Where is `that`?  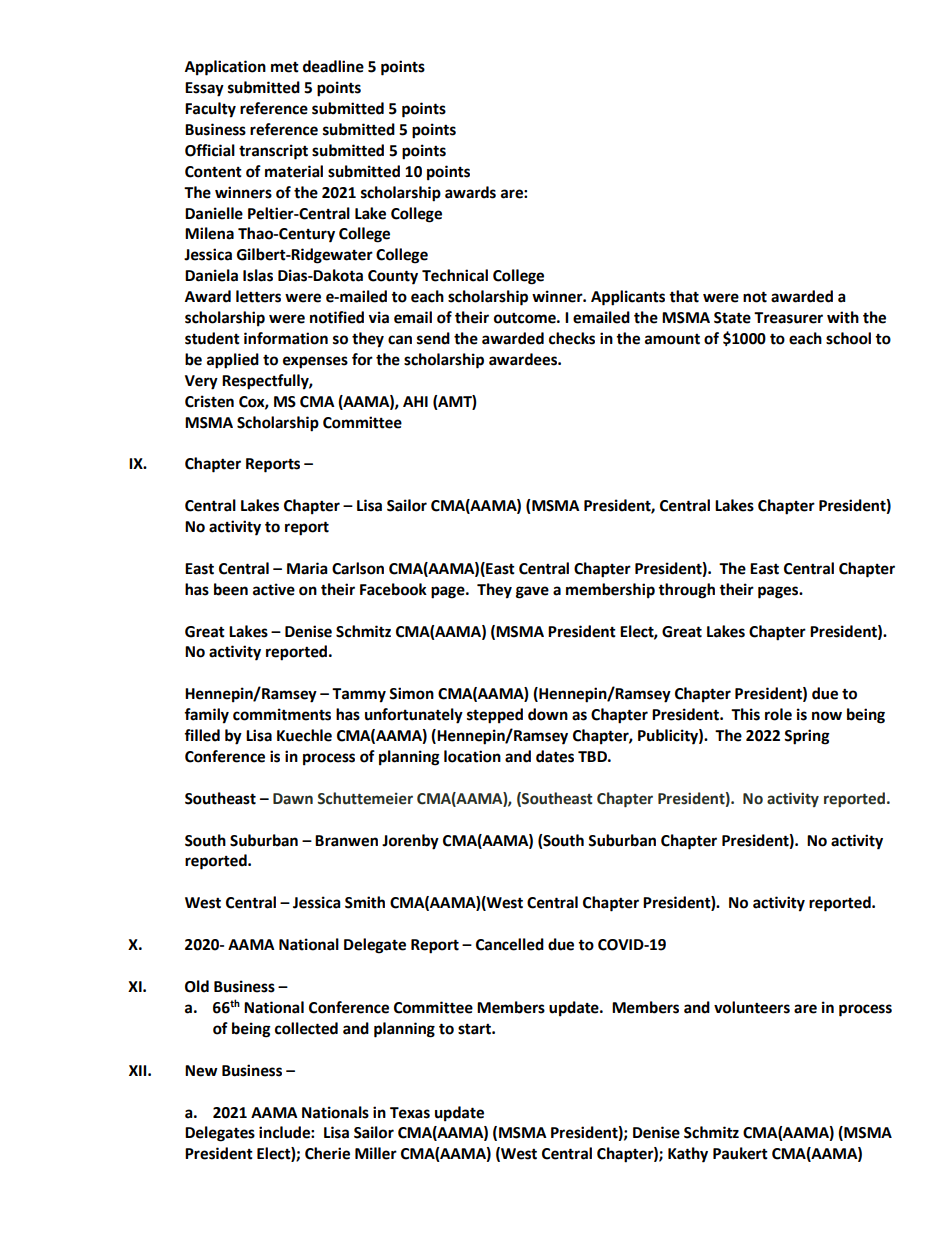 that is located at coordinates (684, 296).
